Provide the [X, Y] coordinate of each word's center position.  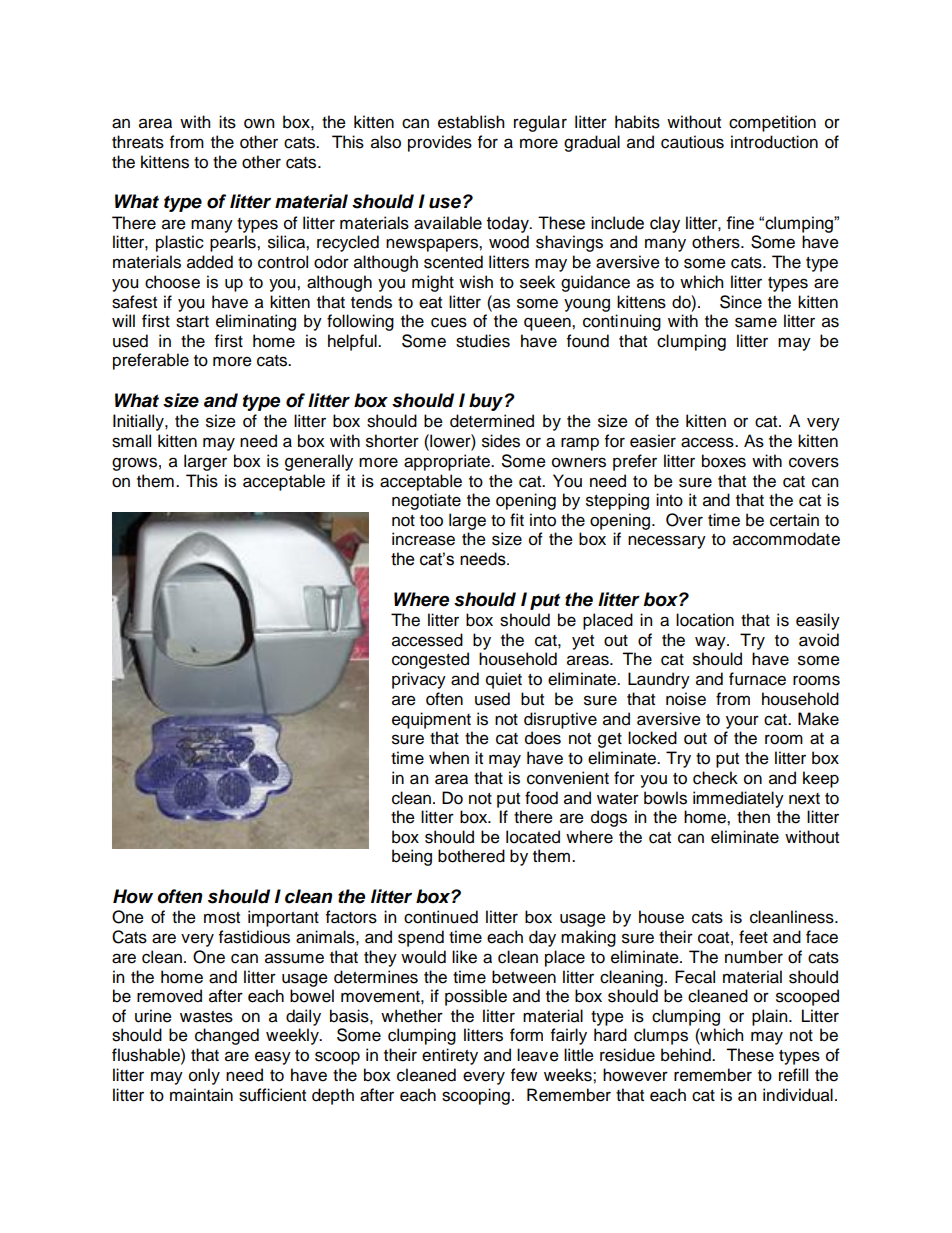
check [715, 778]
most [222, 918]
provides [440, 143]
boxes [724, 461]
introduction [774, 142]
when [449, 758]
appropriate [448, 462]
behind [687, 1055]
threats [138, 142]
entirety [450, 1056]
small [131, 441]
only [204, 1076]
